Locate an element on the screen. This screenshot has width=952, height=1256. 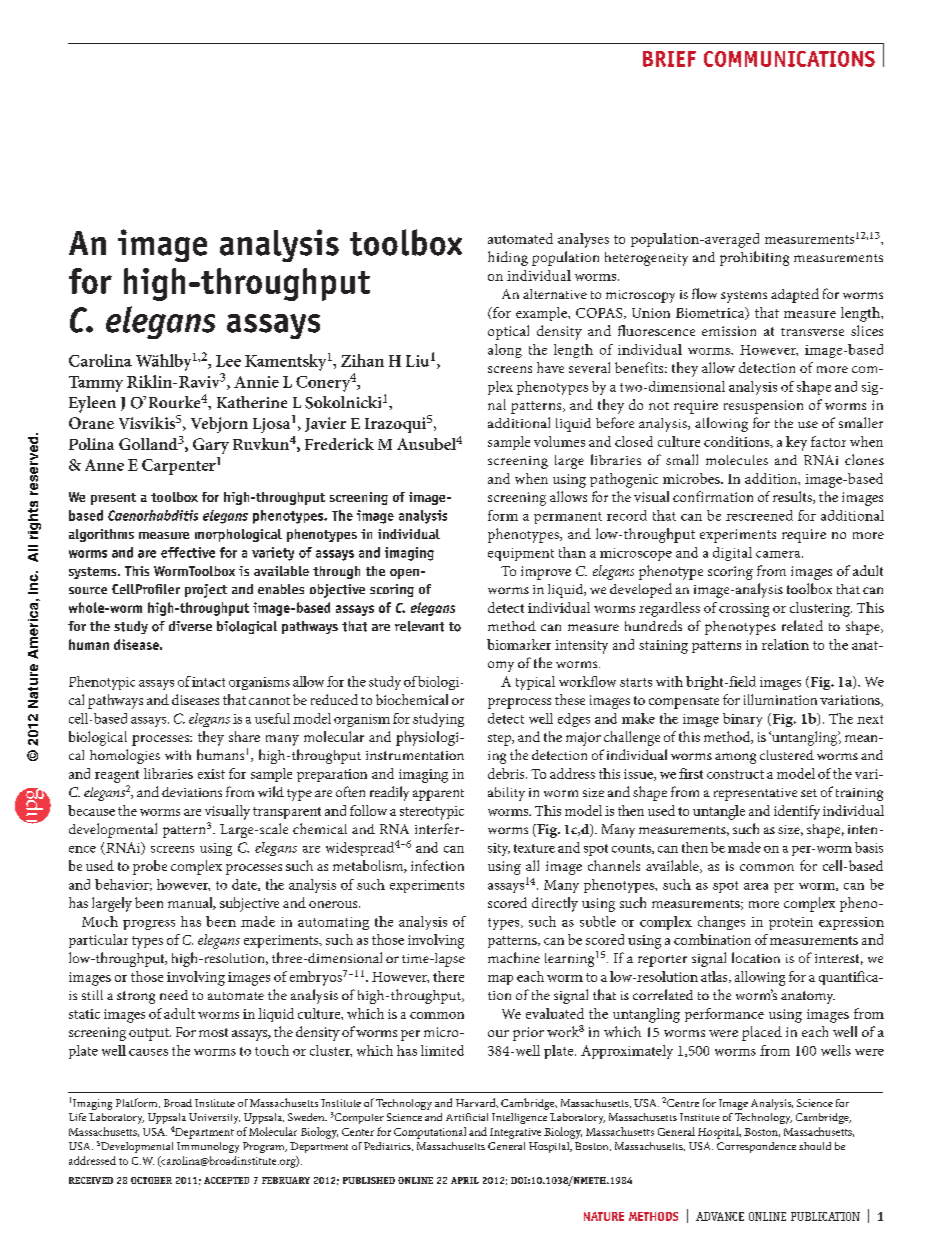
brief is located at coordinates (669, 59).
